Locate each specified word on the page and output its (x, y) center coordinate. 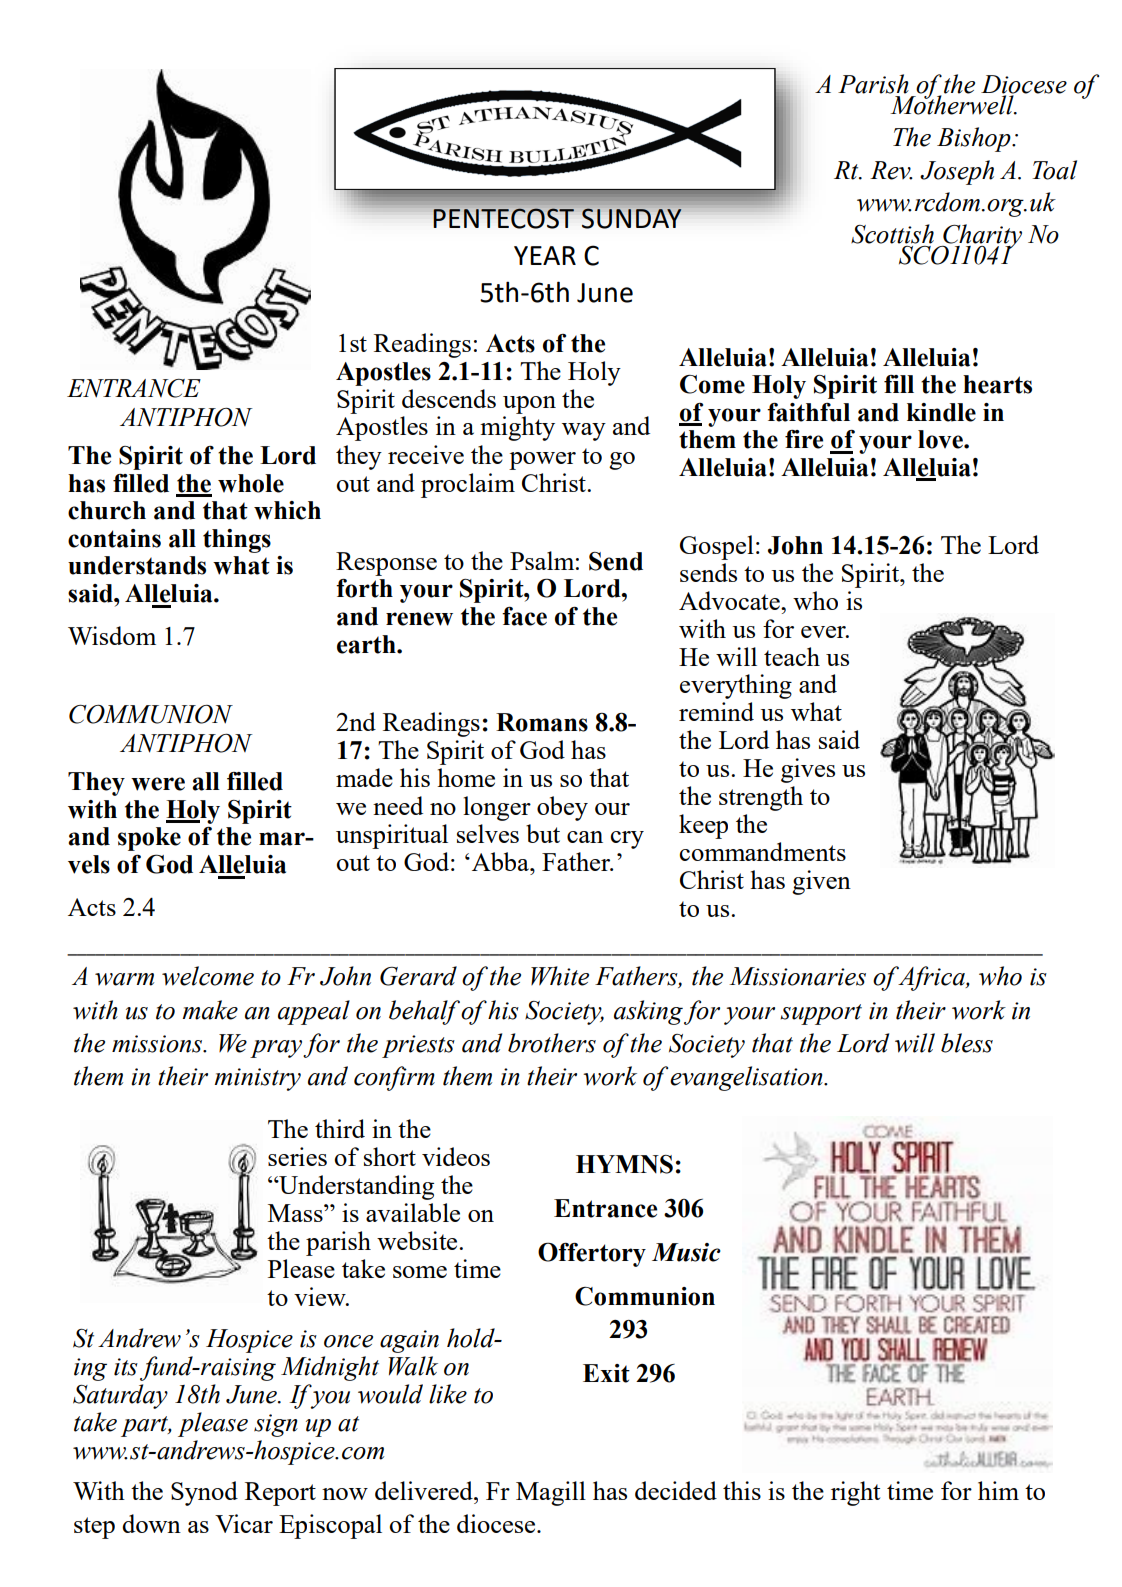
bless (967, 1043)
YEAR (545, 255)
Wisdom (112, 635)
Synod (204, 1493)
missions (158, 1044)
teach (792, 656)
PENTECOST (503, 218)
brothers (552, 1043)
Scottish (892, 234)
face (524, 616)
